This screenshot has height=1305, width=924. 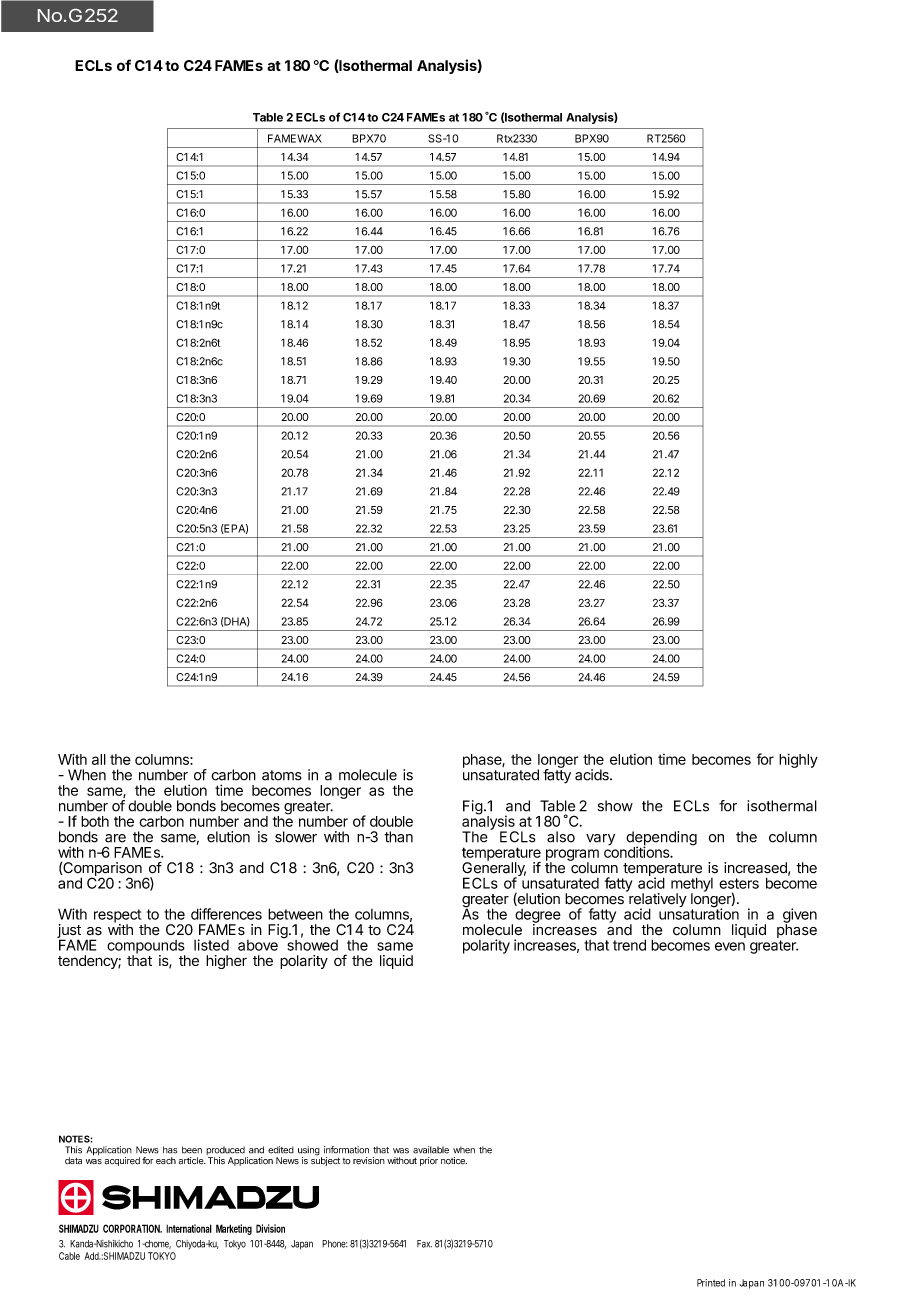 What do you see at coordinates (69, 1256) in the screenshot?
I see `Cable` at bounding box center [69, 1256].
